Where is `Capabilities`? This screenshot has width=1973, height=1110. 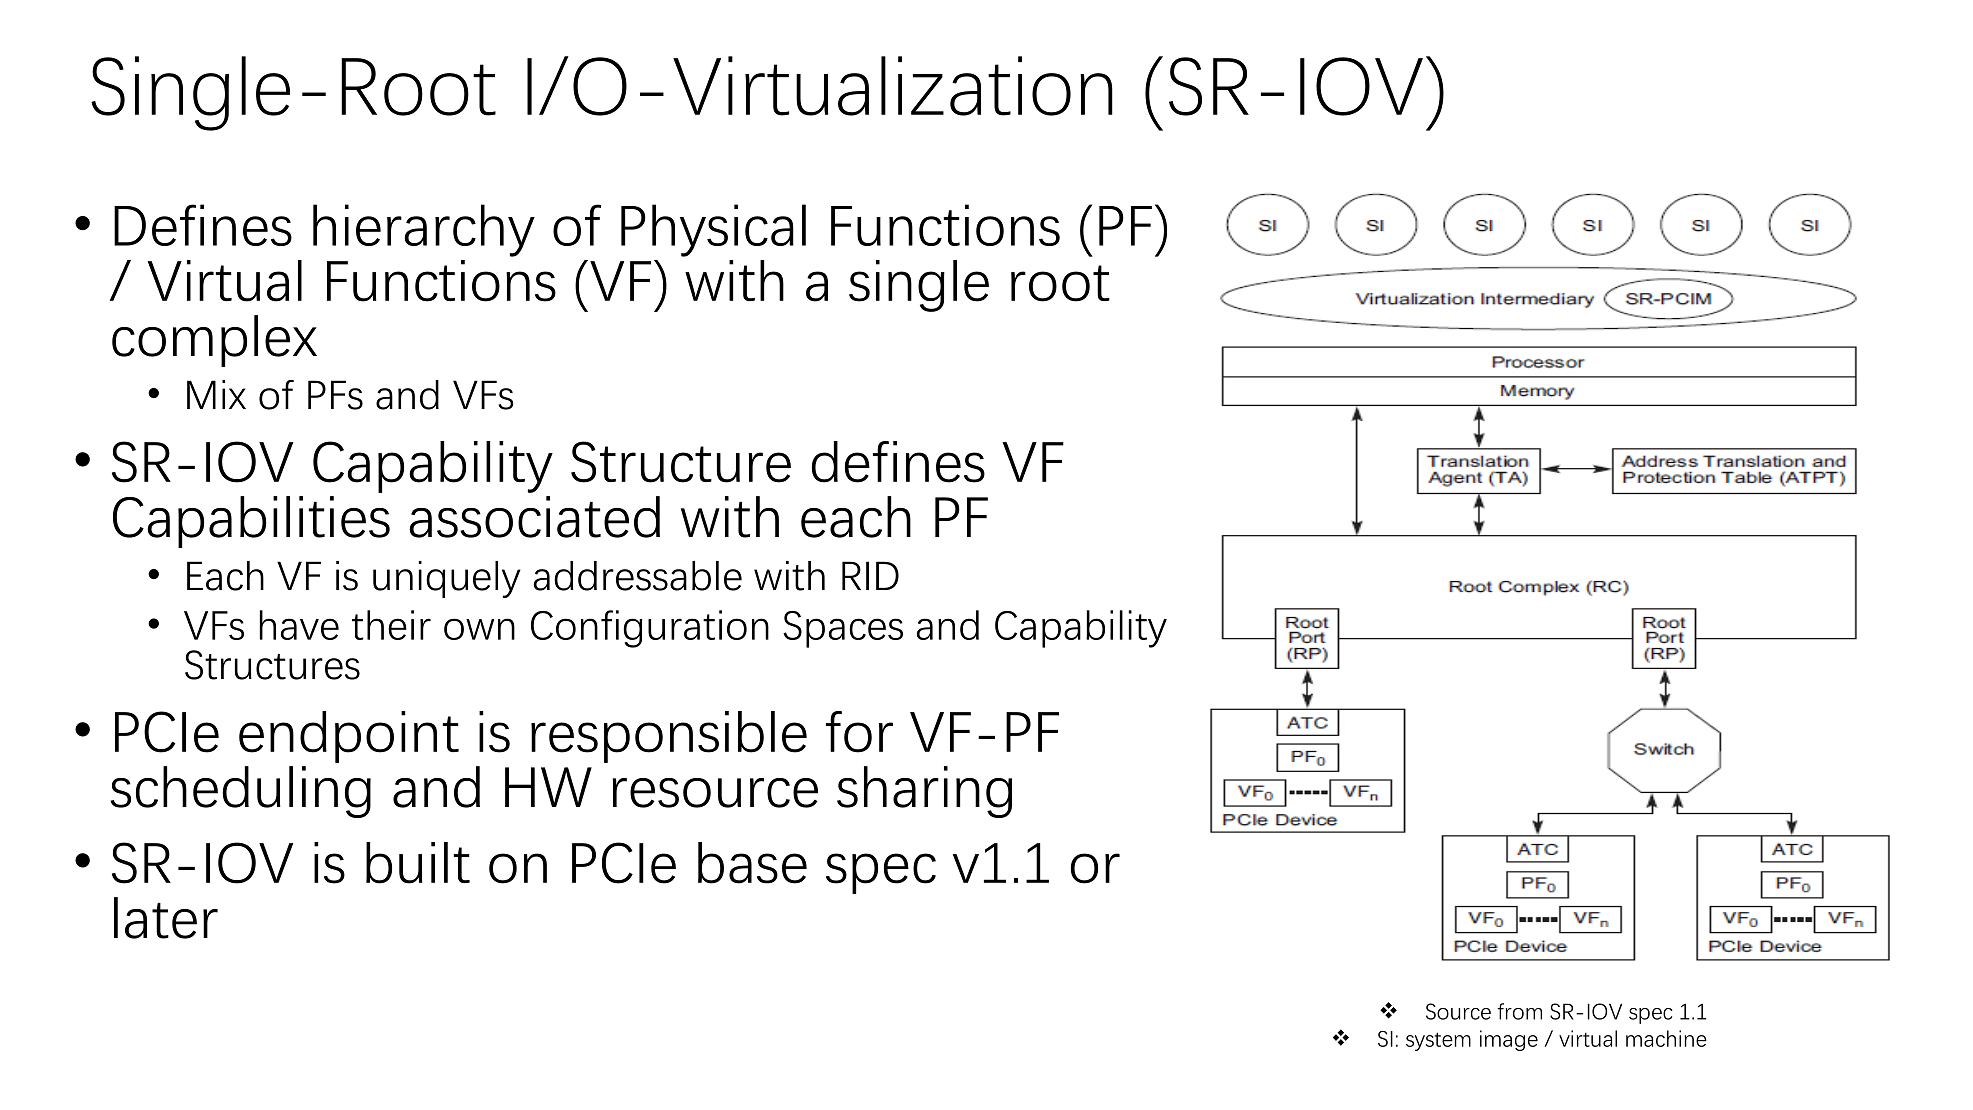
Capabilities is located at coordinates (251, 522).
